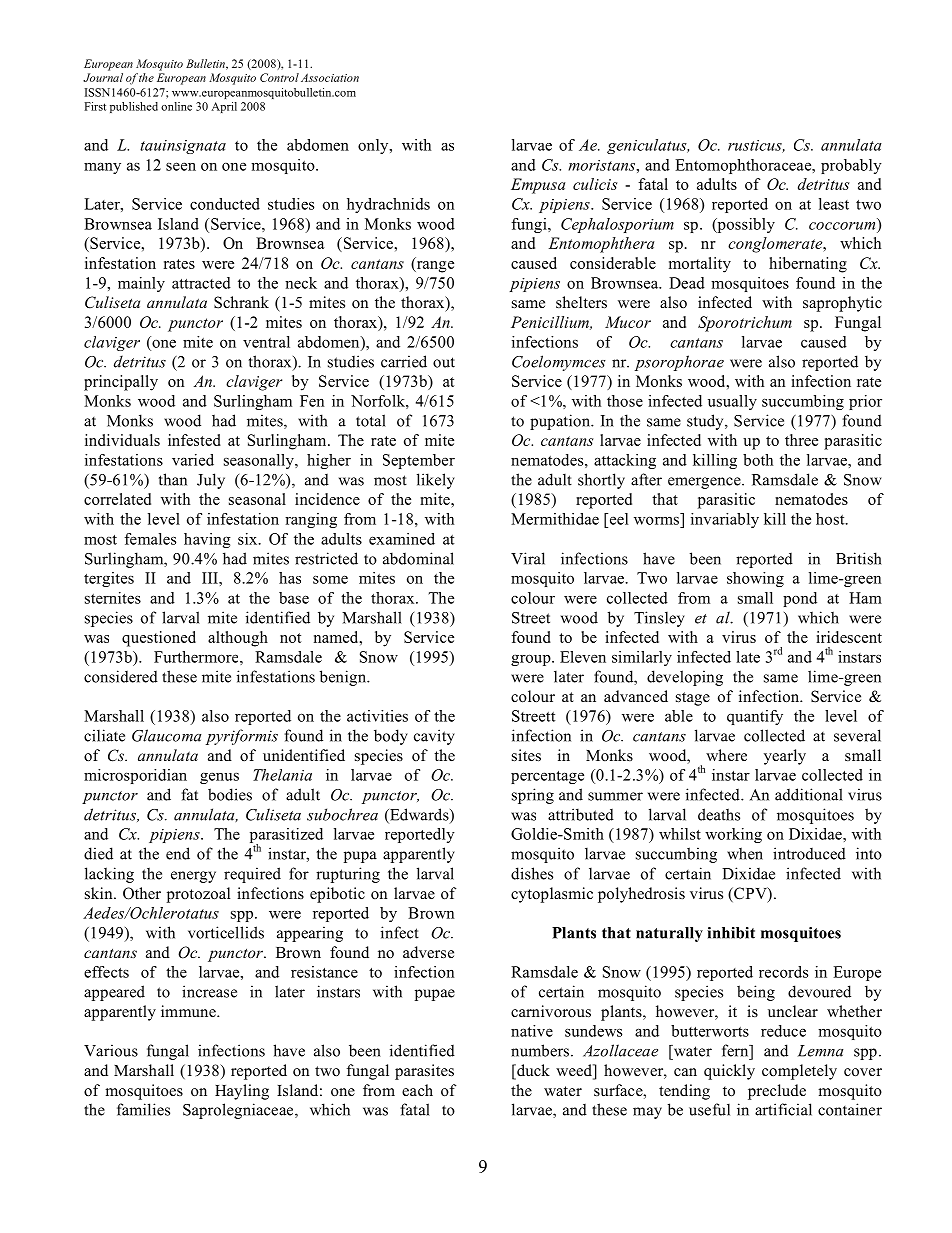 The image size is (952, 1233). What do you see at coordinates (374, 146) in the image?
I see `only` at bounding box center [374, 146].
